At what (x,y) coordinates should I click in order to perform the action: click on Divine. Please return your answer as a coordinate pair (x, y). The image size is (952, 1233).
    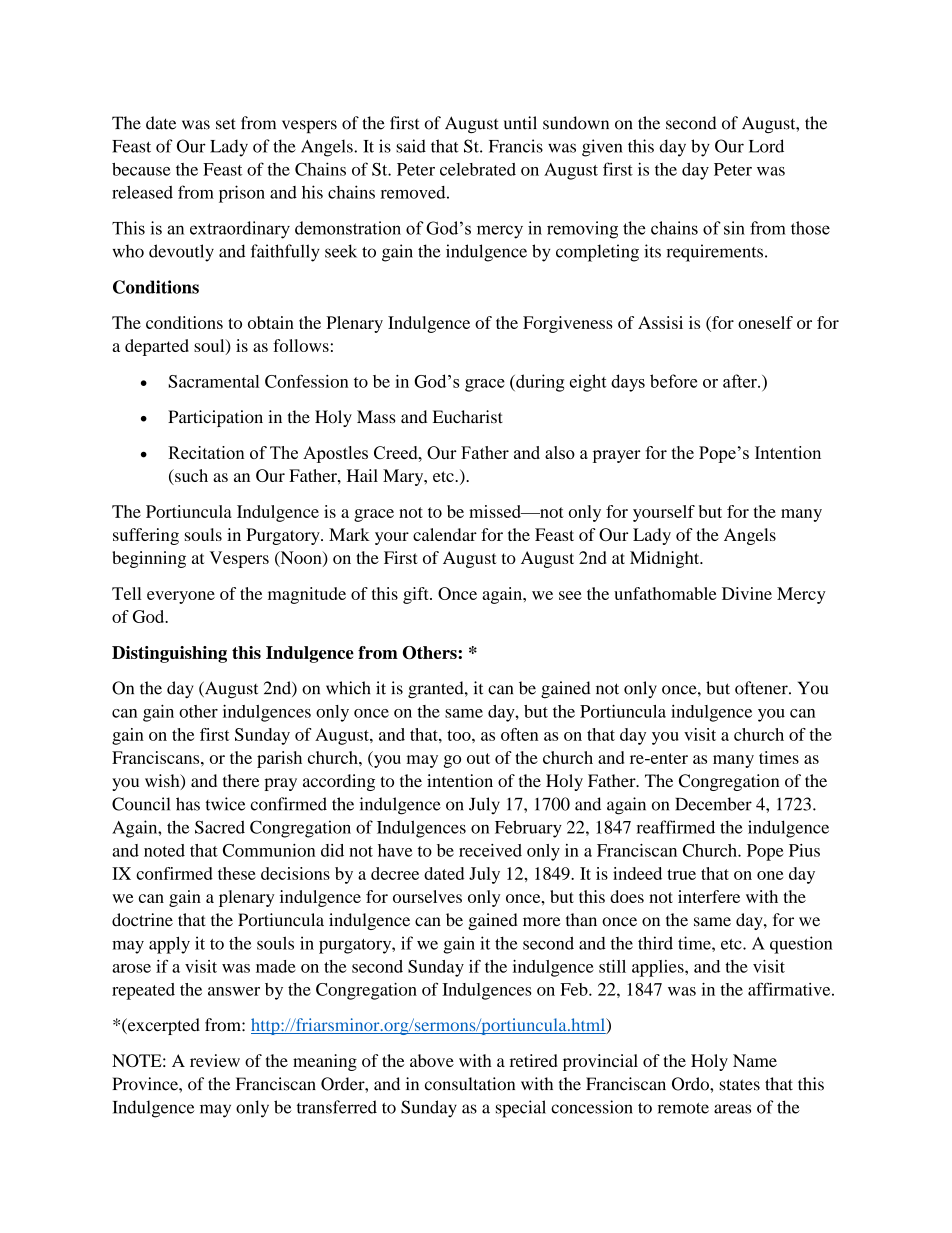
    Looking at the image, I should click on (747, 593).
